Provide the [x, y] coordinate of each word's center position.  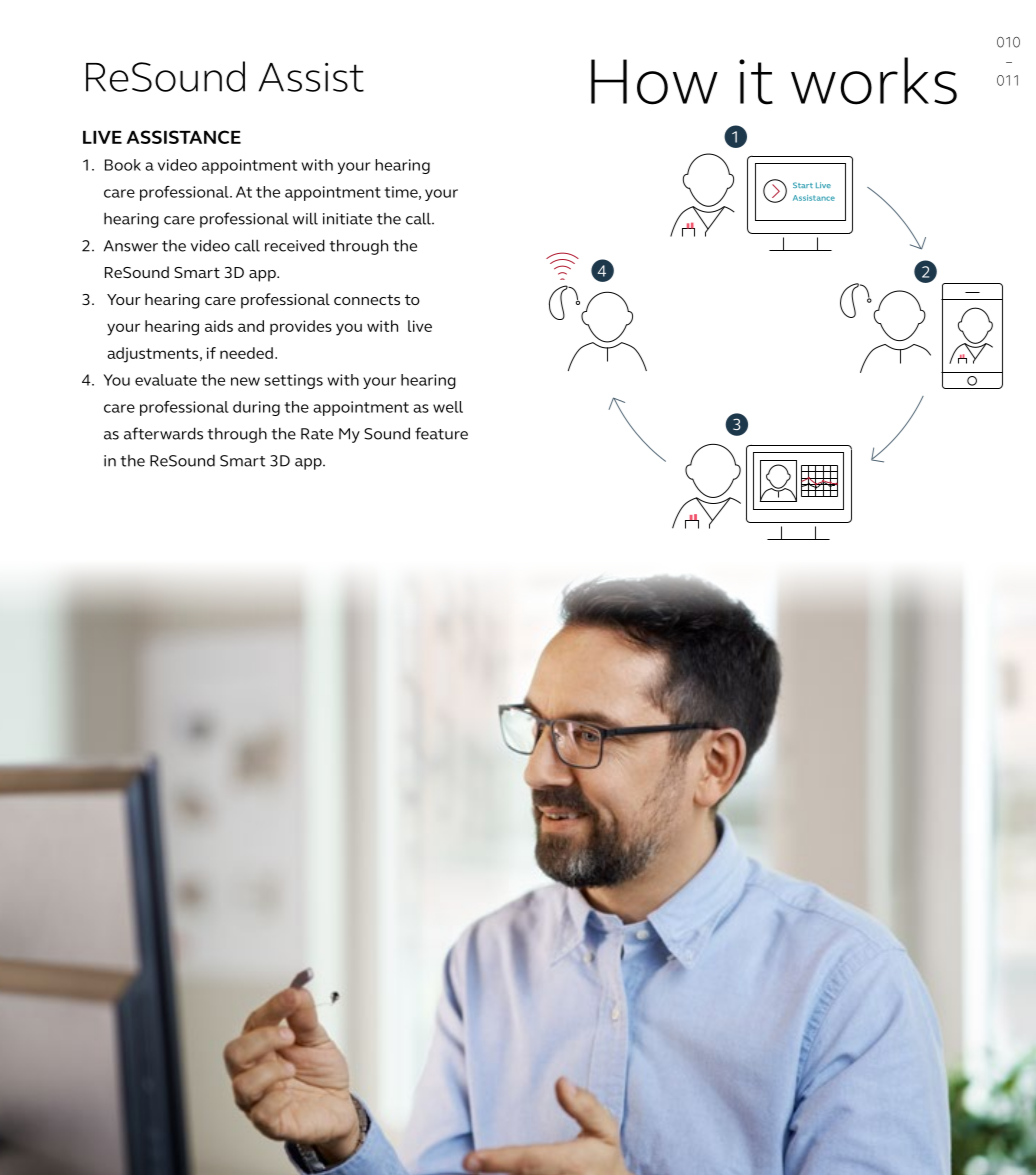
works [874, 81]
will [305, 218]
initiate [347, 219]
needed [246, 353]
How [654, 82]
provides [301, 327]
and [251, 326]
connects [367, 299]
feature [441, 433]
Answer [131, 246]
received [295, 245]
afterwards [163, 433]
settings [294, 381]
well [448, 407]
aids [219, 326]
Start [803, 185]
